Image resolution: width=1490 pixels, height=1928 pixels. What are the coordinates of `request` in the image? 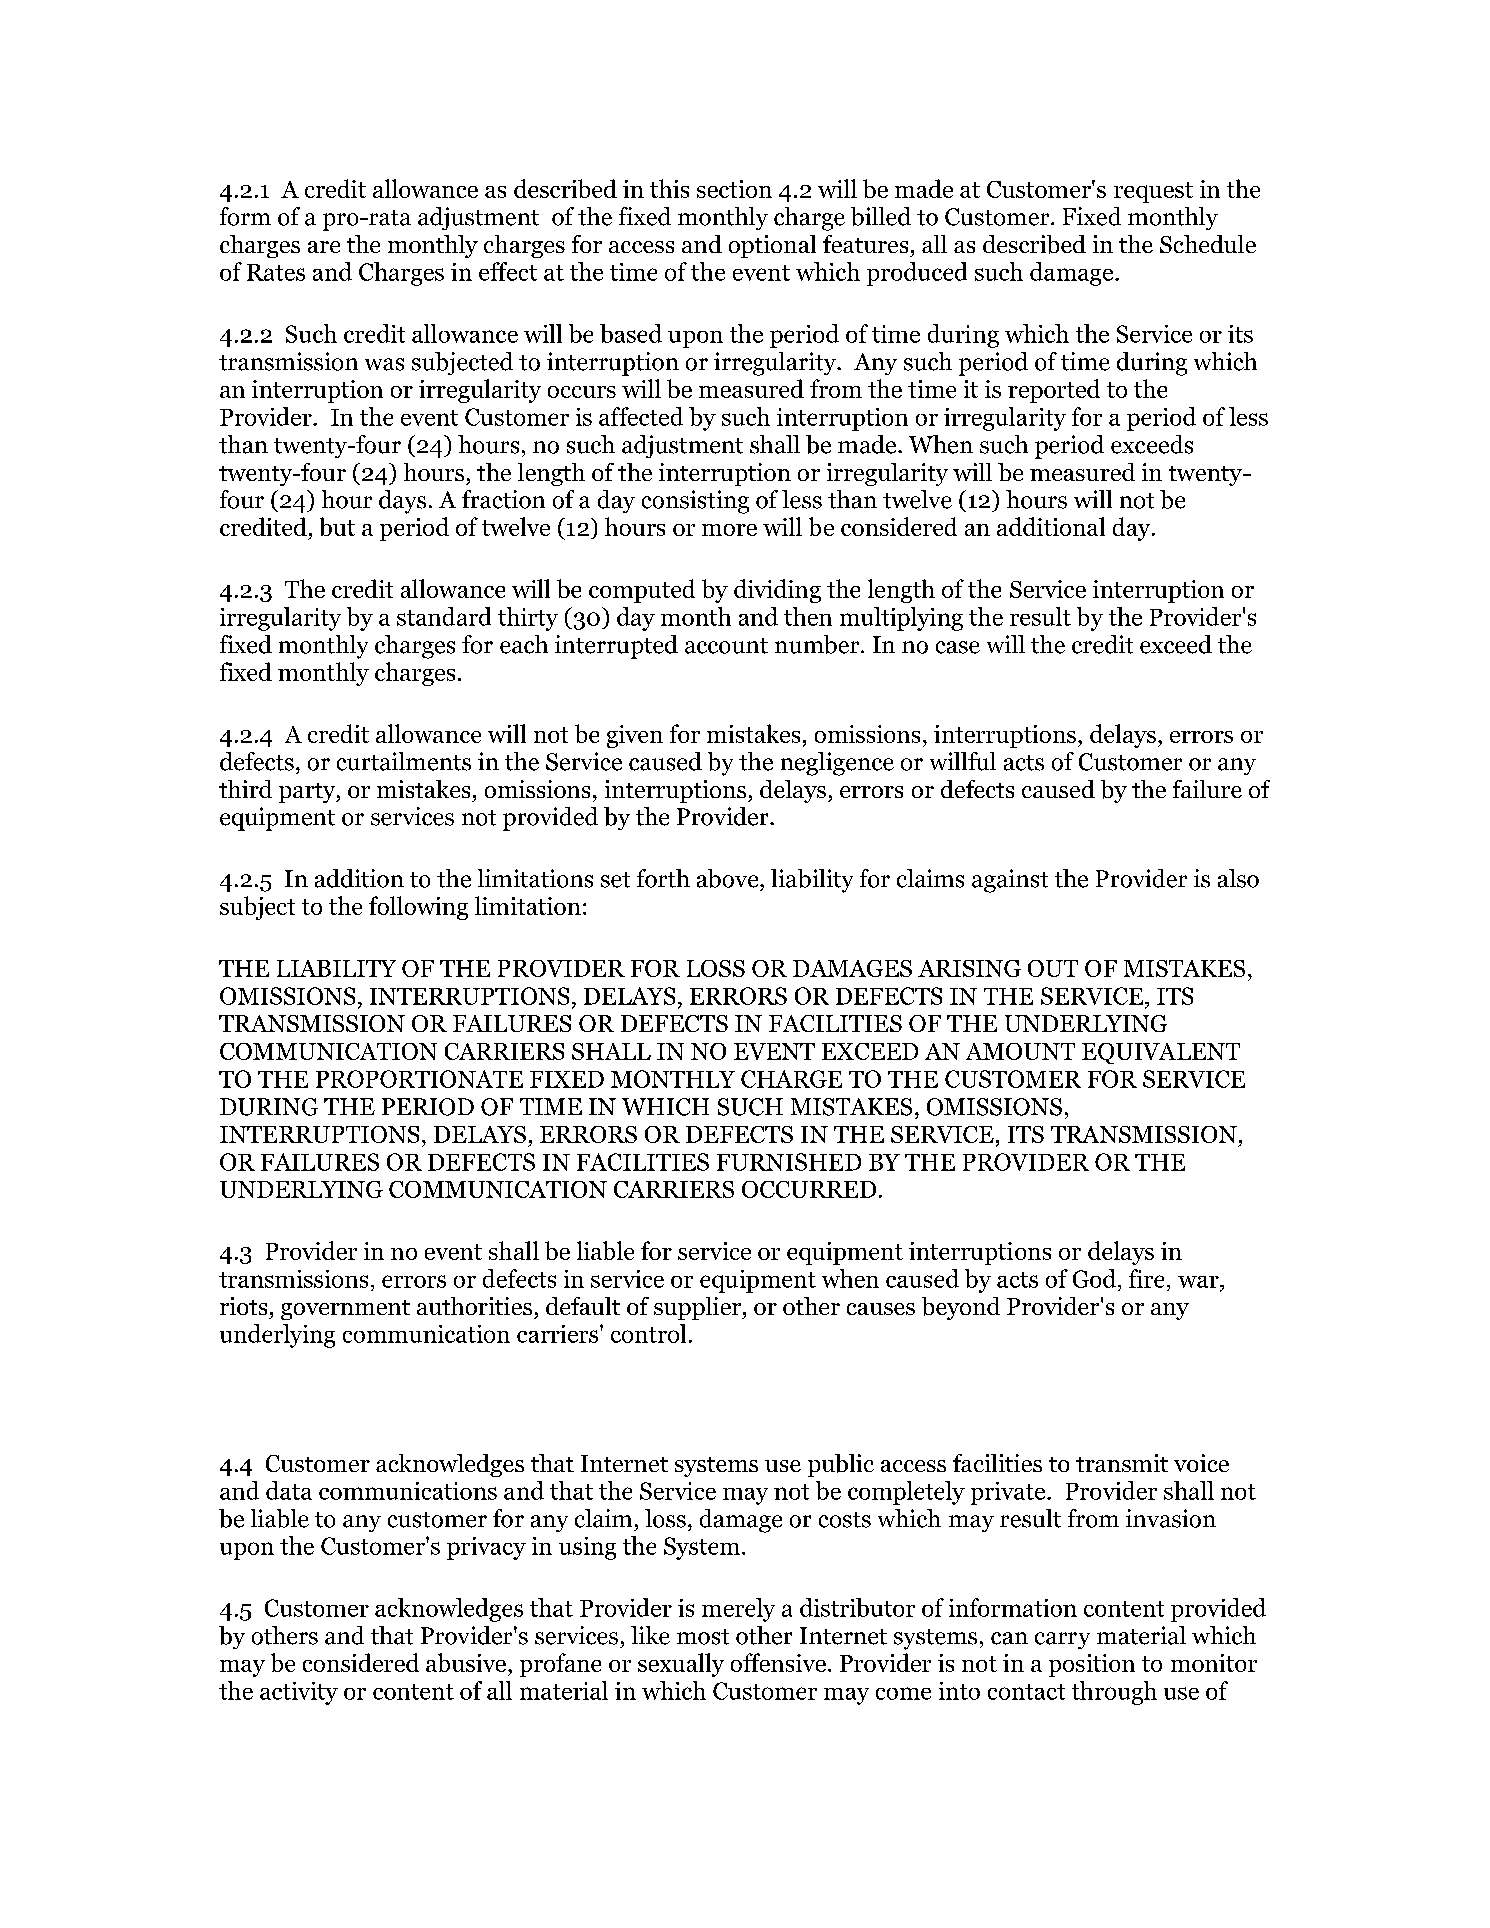 It's located at (1153, 192).
